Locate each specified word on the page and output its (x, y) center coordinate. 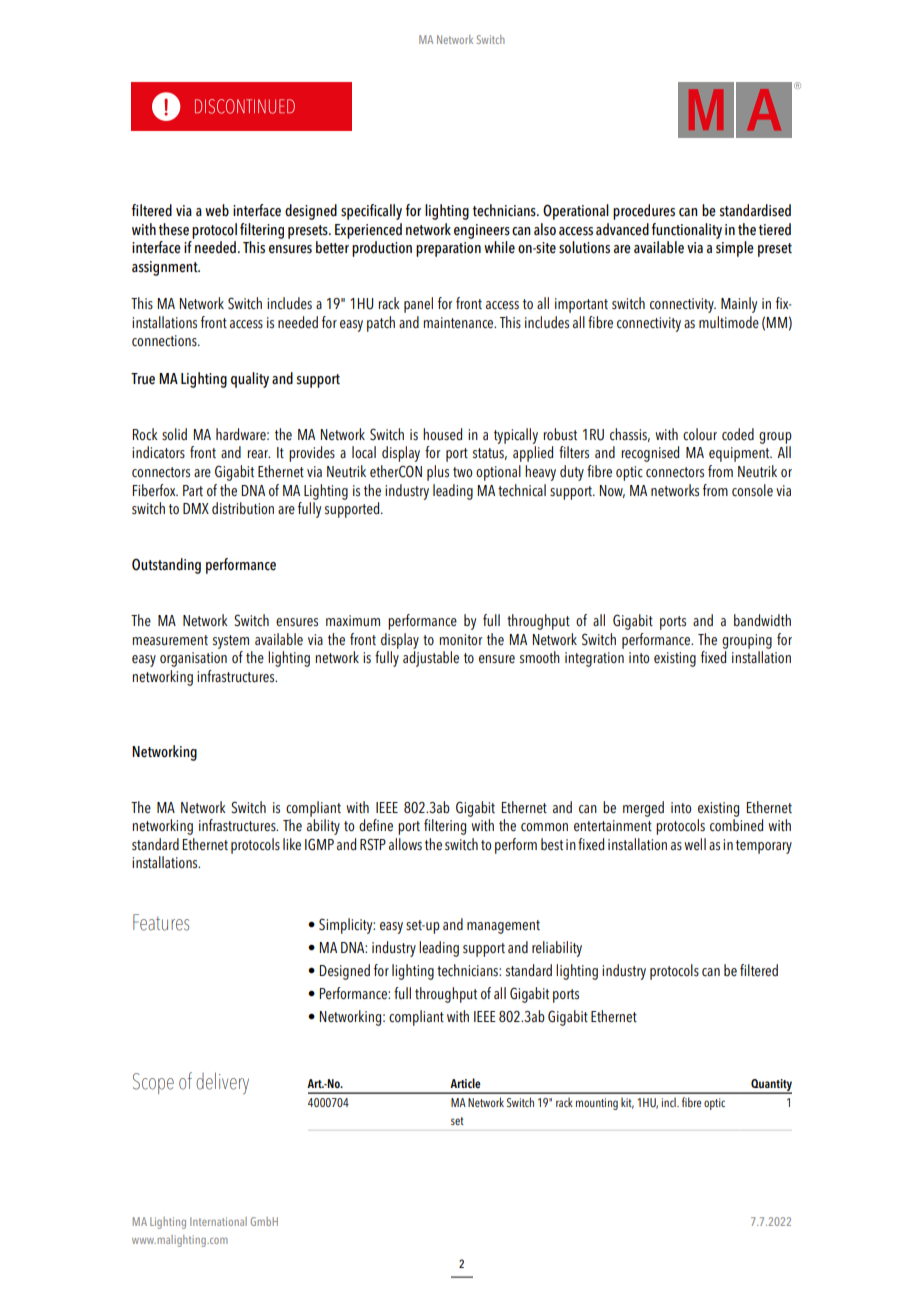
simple (735, 249)
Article (465, 1083)
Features (161, 922)
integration (594, 659)
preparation (448, 249)
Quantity (770, 1086)
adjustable (431, 659)
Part (193, 490)
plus (438, 473)
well (695, 844)
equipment (740, 454)
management (503, 927)
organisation (193, 659)
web (217, 210)
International (218, 1221)
